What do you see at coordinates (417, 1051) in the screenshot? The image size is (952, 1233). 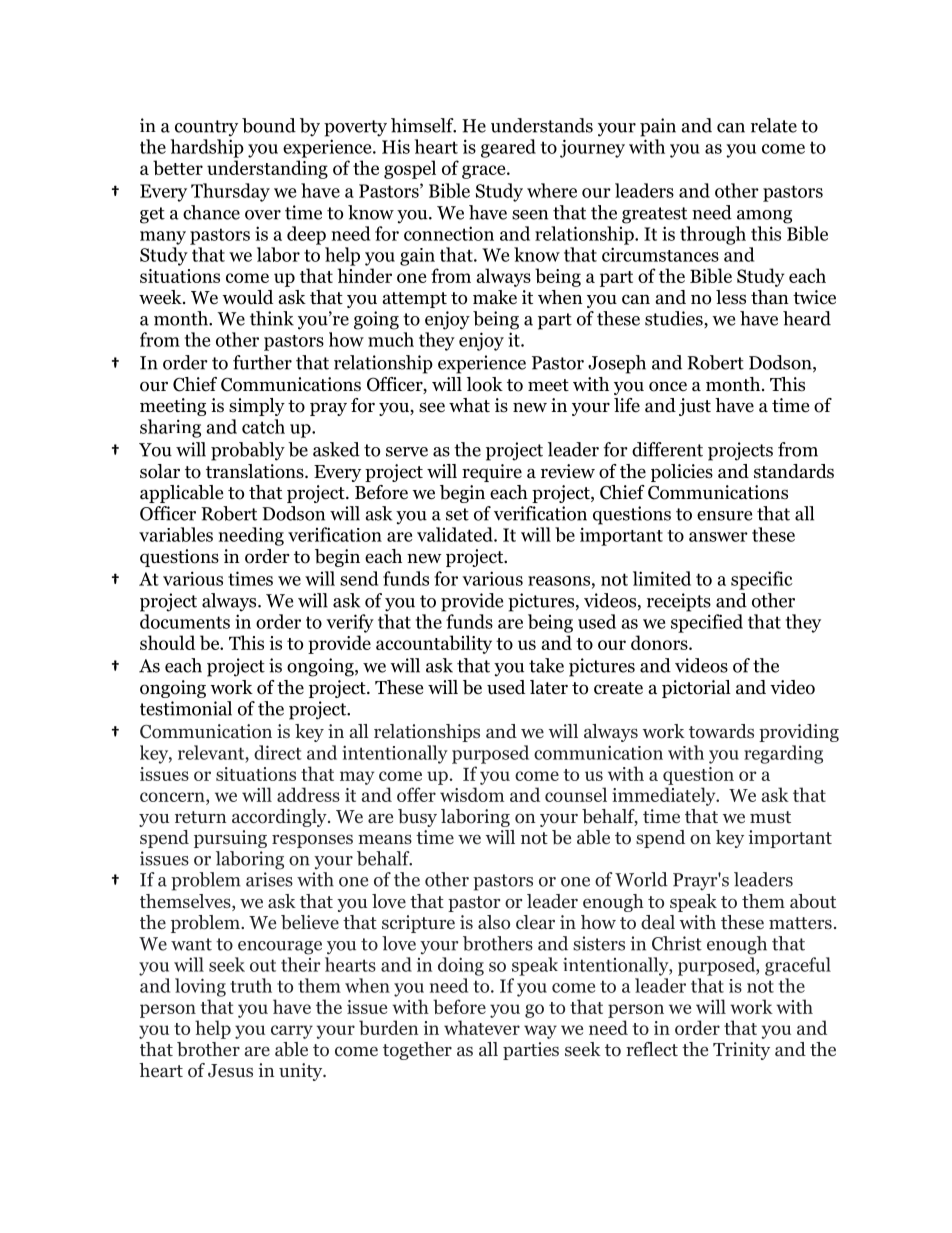 I see `together` at bounding box center [417, 1051].
